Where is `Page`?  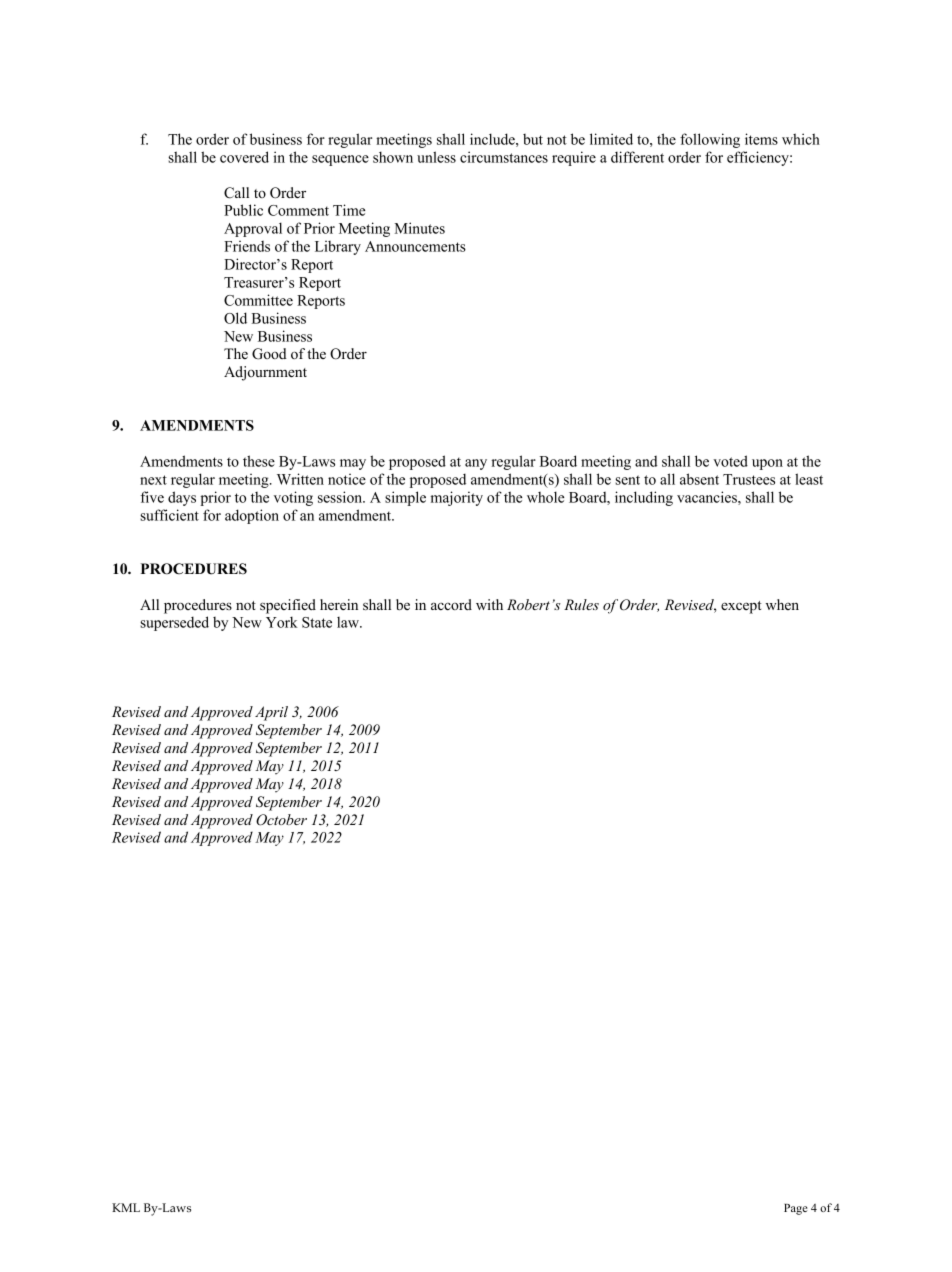
Page is located at coordinates (796, 1209).
